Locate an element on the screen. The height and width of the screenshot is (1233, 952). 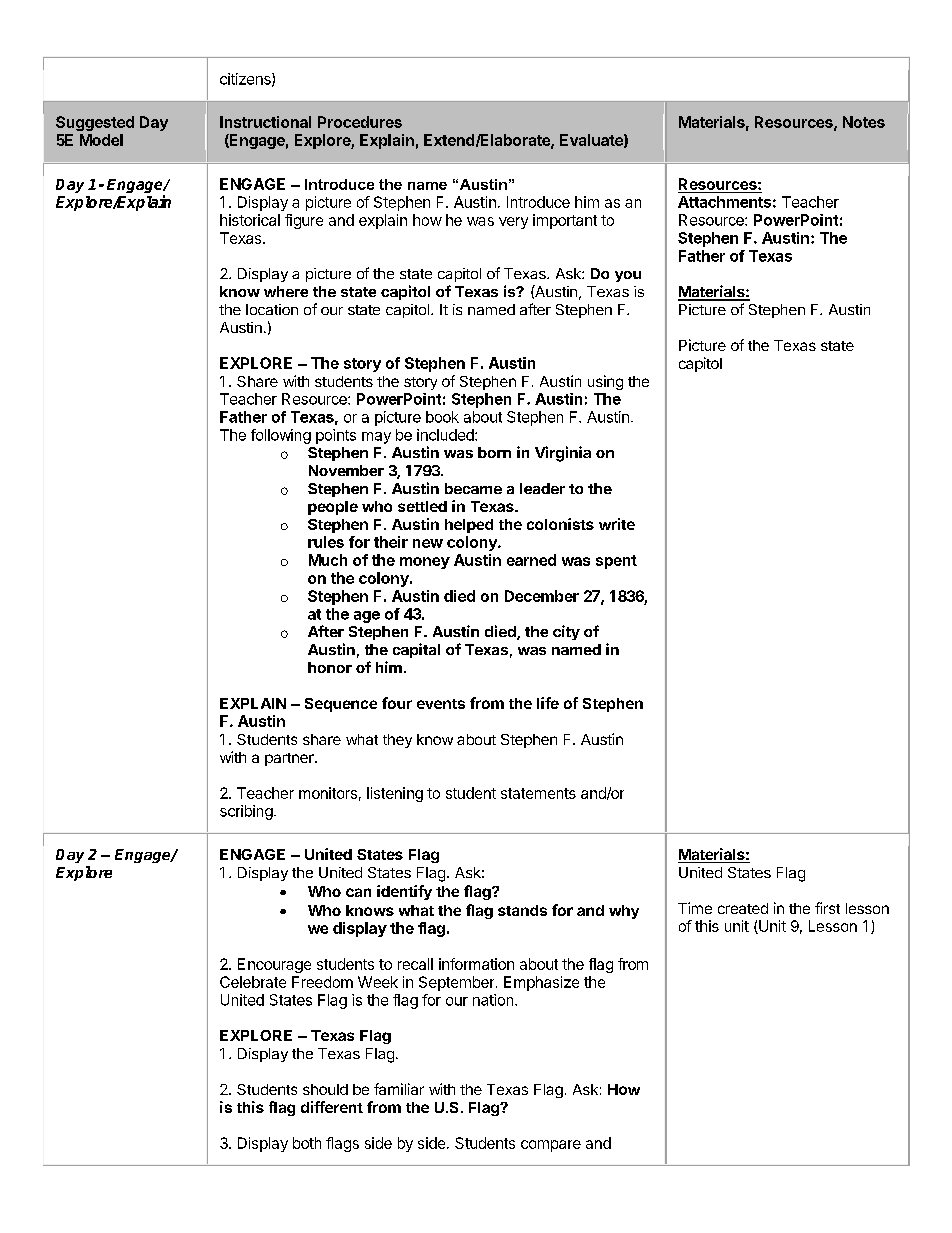
created is located at coordinates (743, 908).
